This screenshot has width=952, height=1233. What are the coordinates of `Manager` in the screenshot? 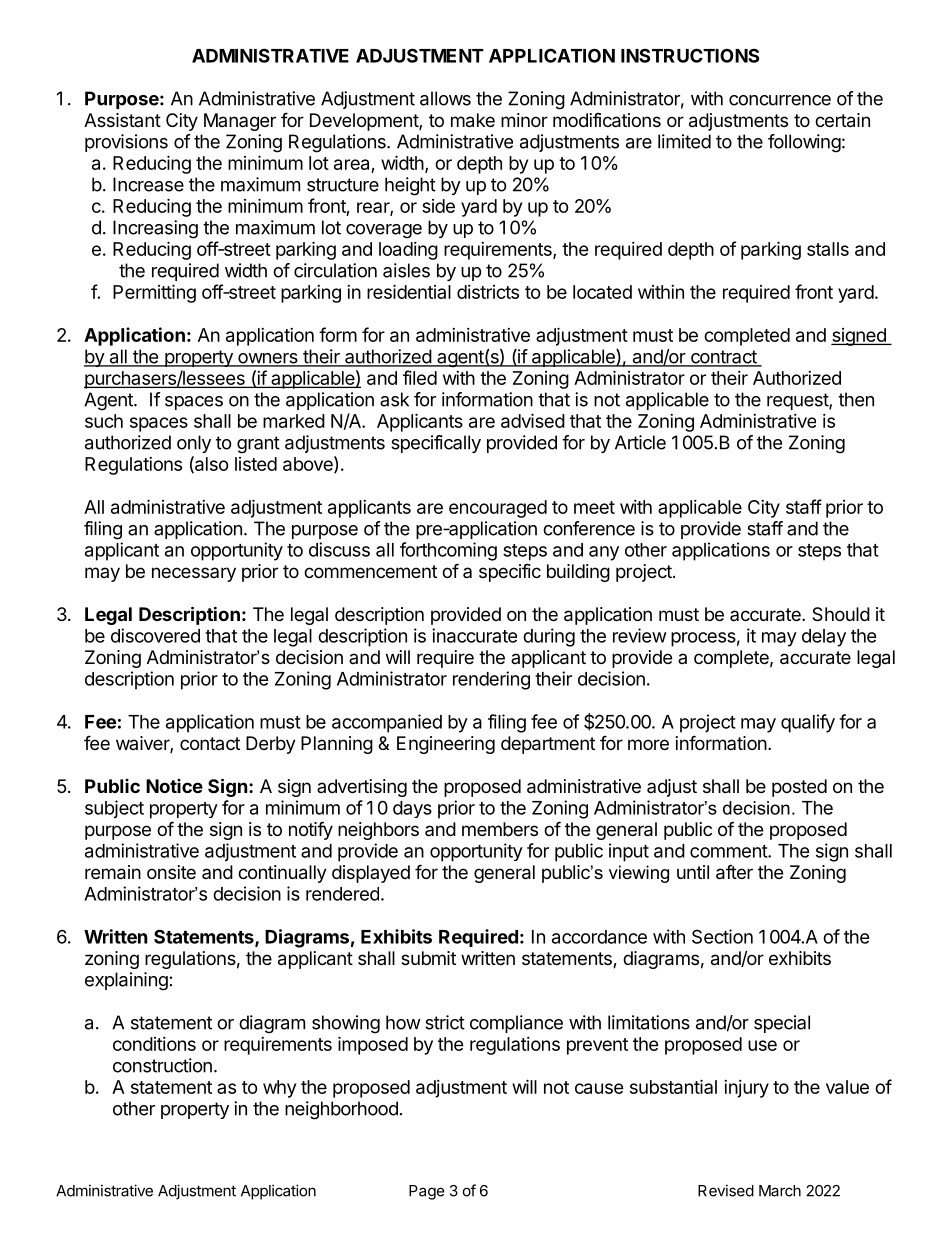 It's located at (240, 122).
